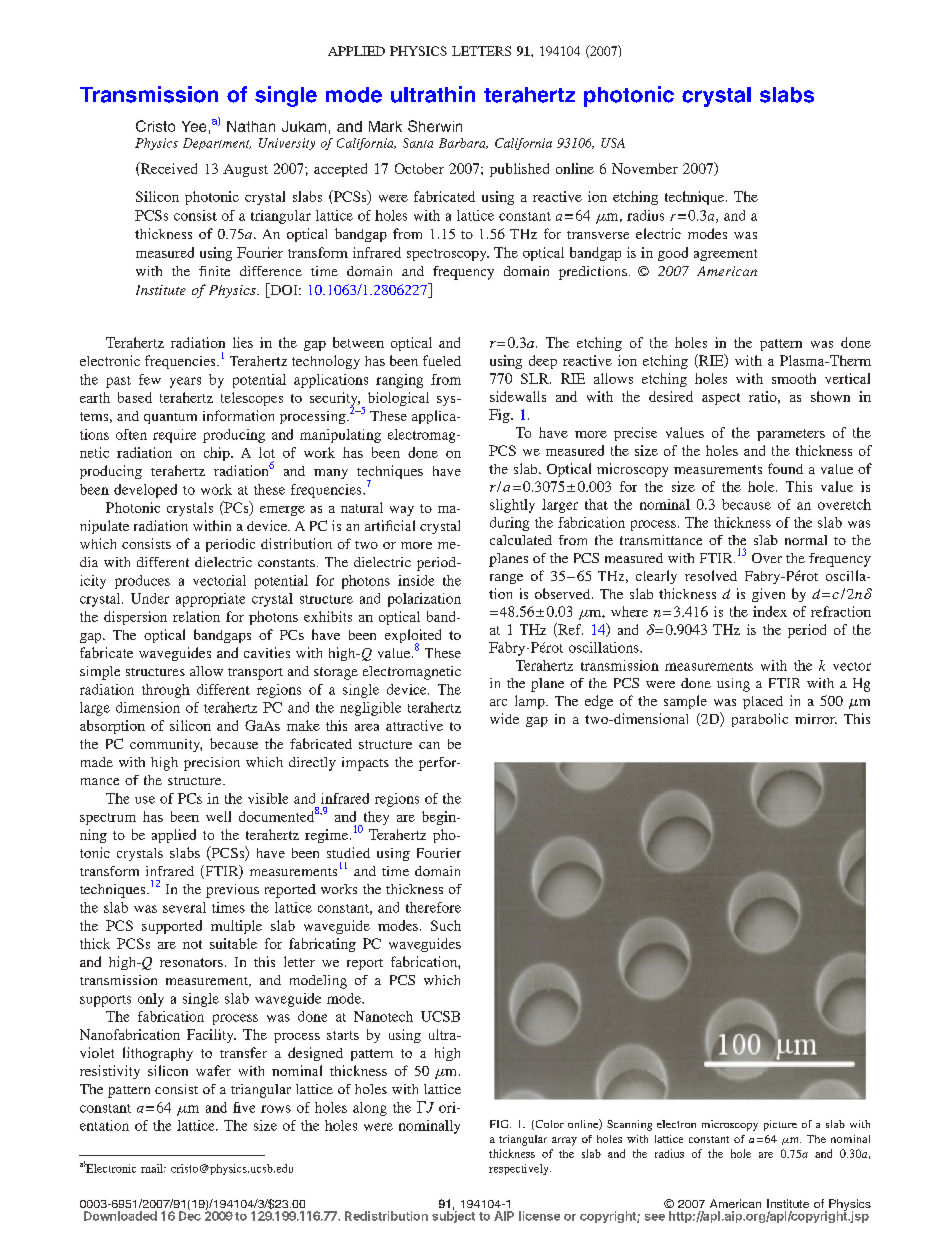  I want to click on well, so click(218, 816).
